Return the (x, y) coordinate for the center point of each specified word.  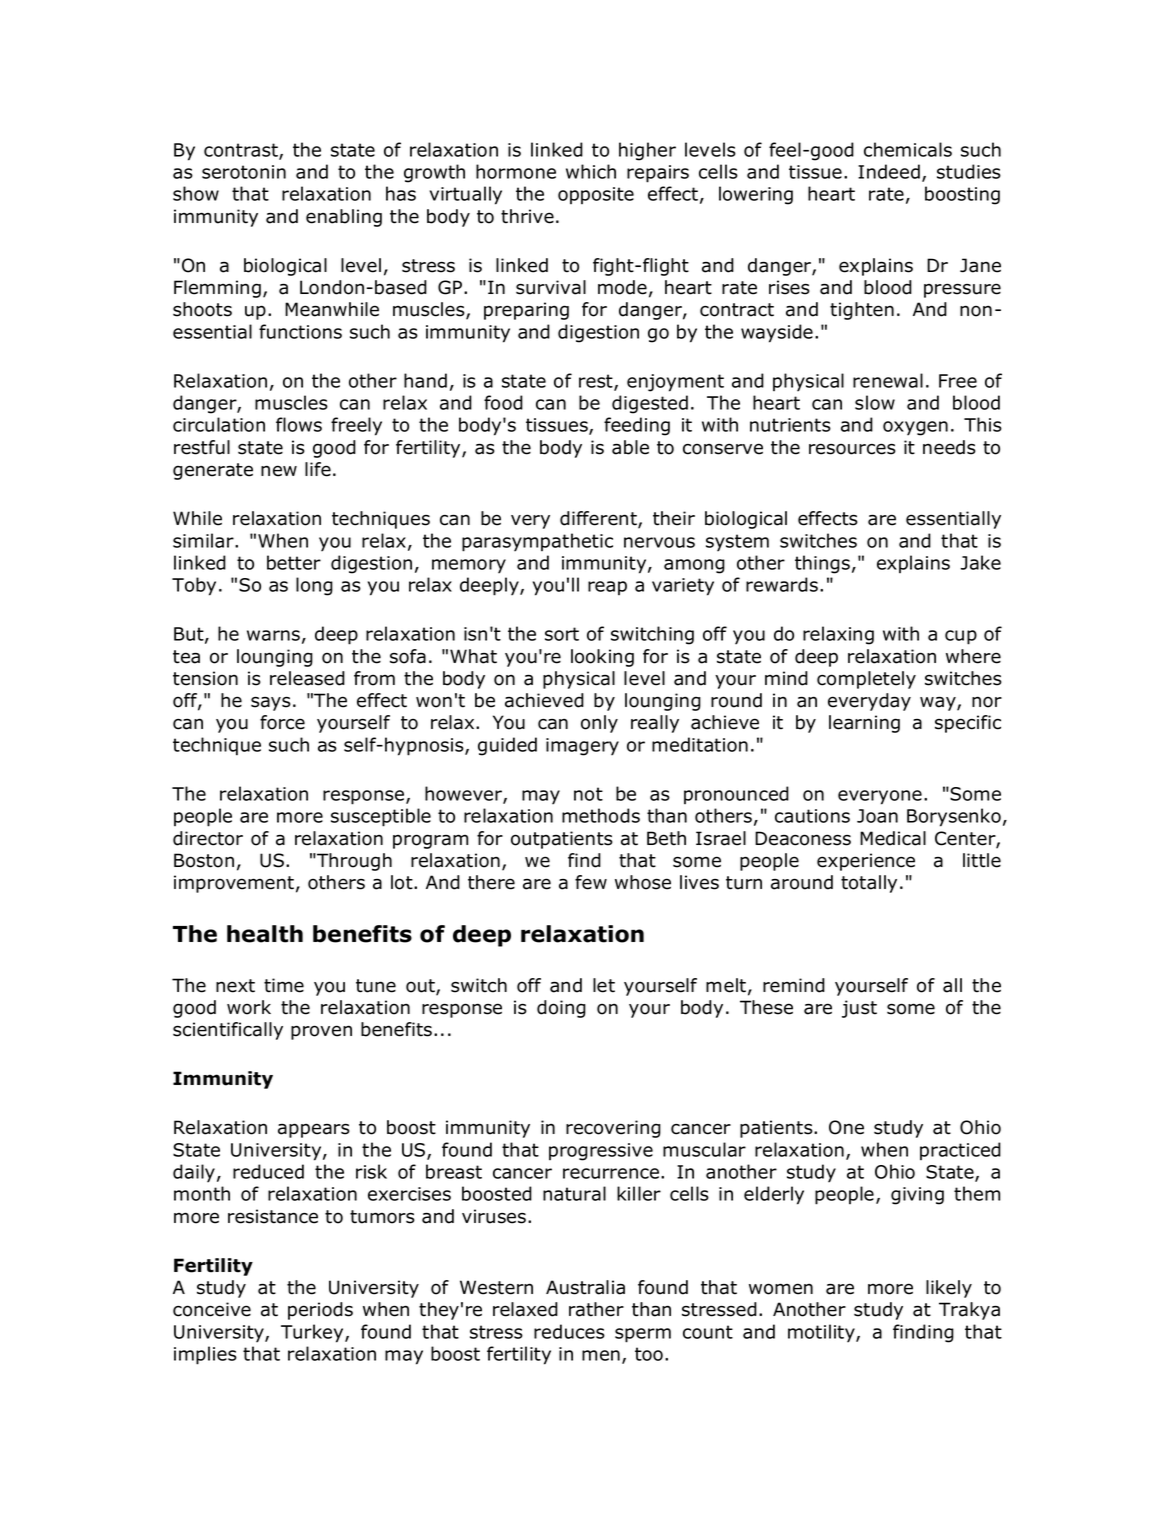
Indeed (889, 171)
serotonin (244, 172)
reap (607, 588)
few (591, 882)
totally (869, 884)
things (822, 564)
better (294, 562)
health (265, 934)
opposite (596, 195)
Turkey (313, 1333)
